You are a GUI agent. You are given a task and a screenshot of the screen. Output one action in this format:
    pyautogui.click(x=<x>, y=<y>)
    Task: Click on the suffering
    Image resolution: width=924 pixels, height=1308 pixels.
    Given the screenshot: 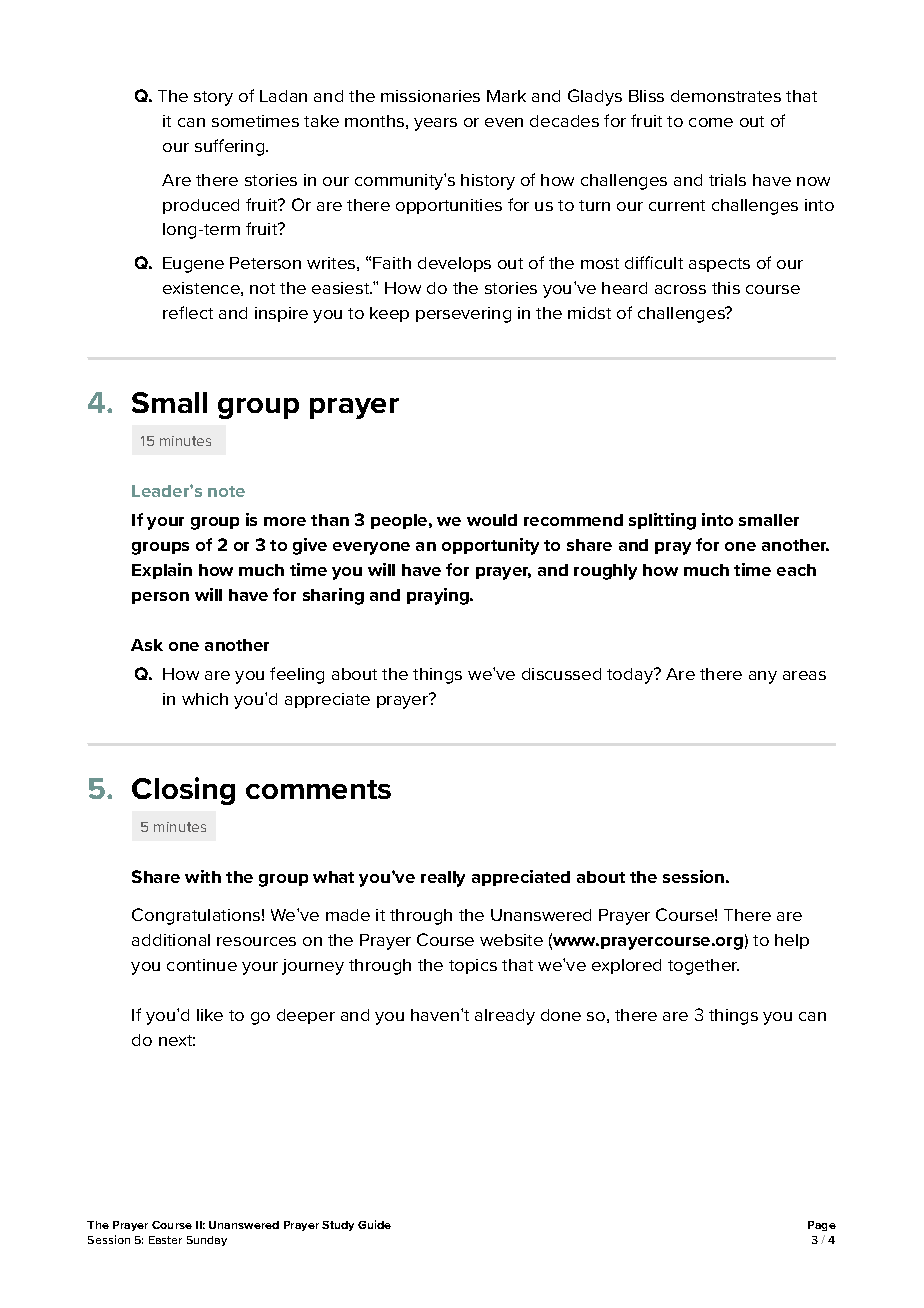 What is the action you would take?
    pyautogui.click(x=231, y=147)
